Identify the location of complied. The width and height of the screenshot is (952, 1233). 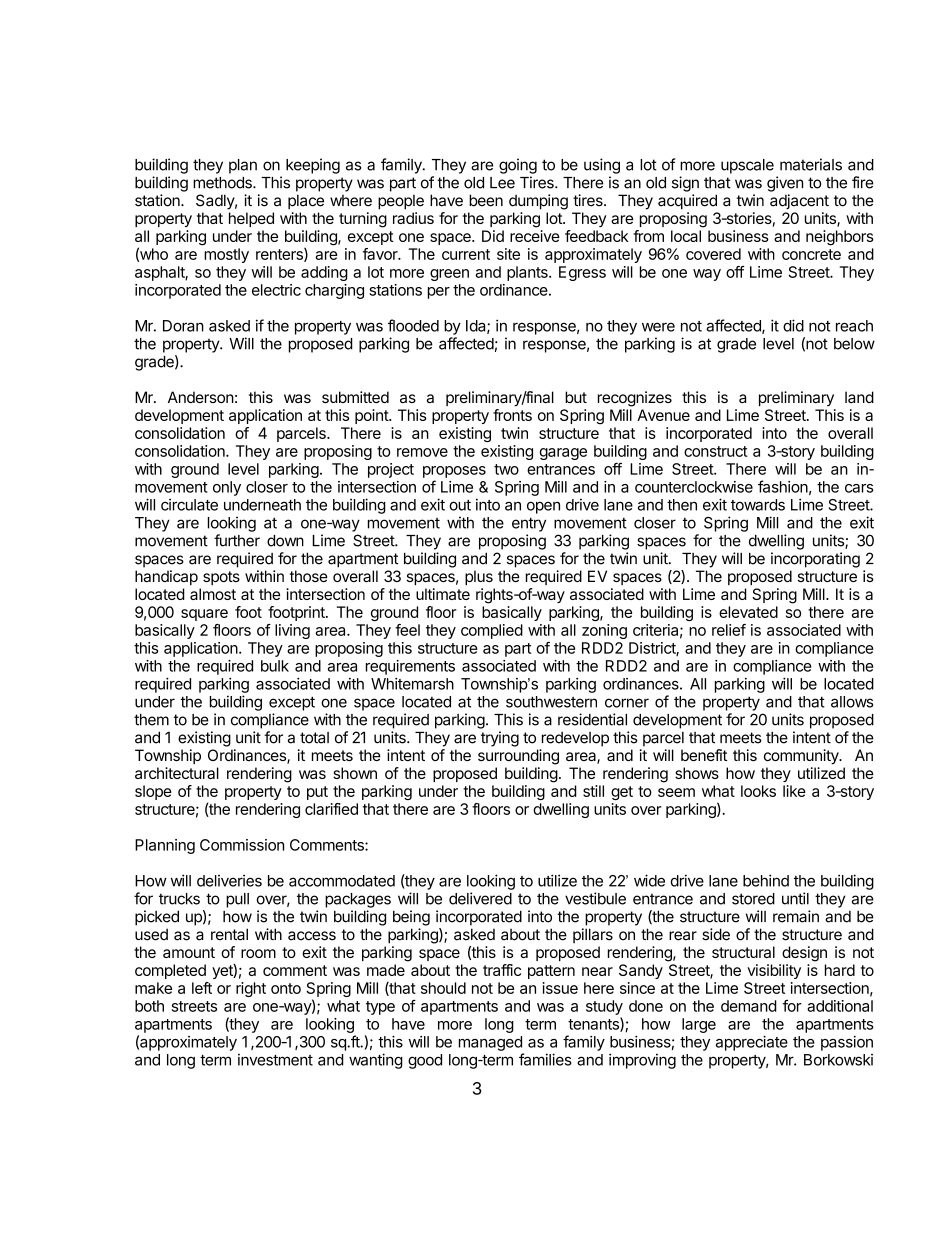
(492, 631).
